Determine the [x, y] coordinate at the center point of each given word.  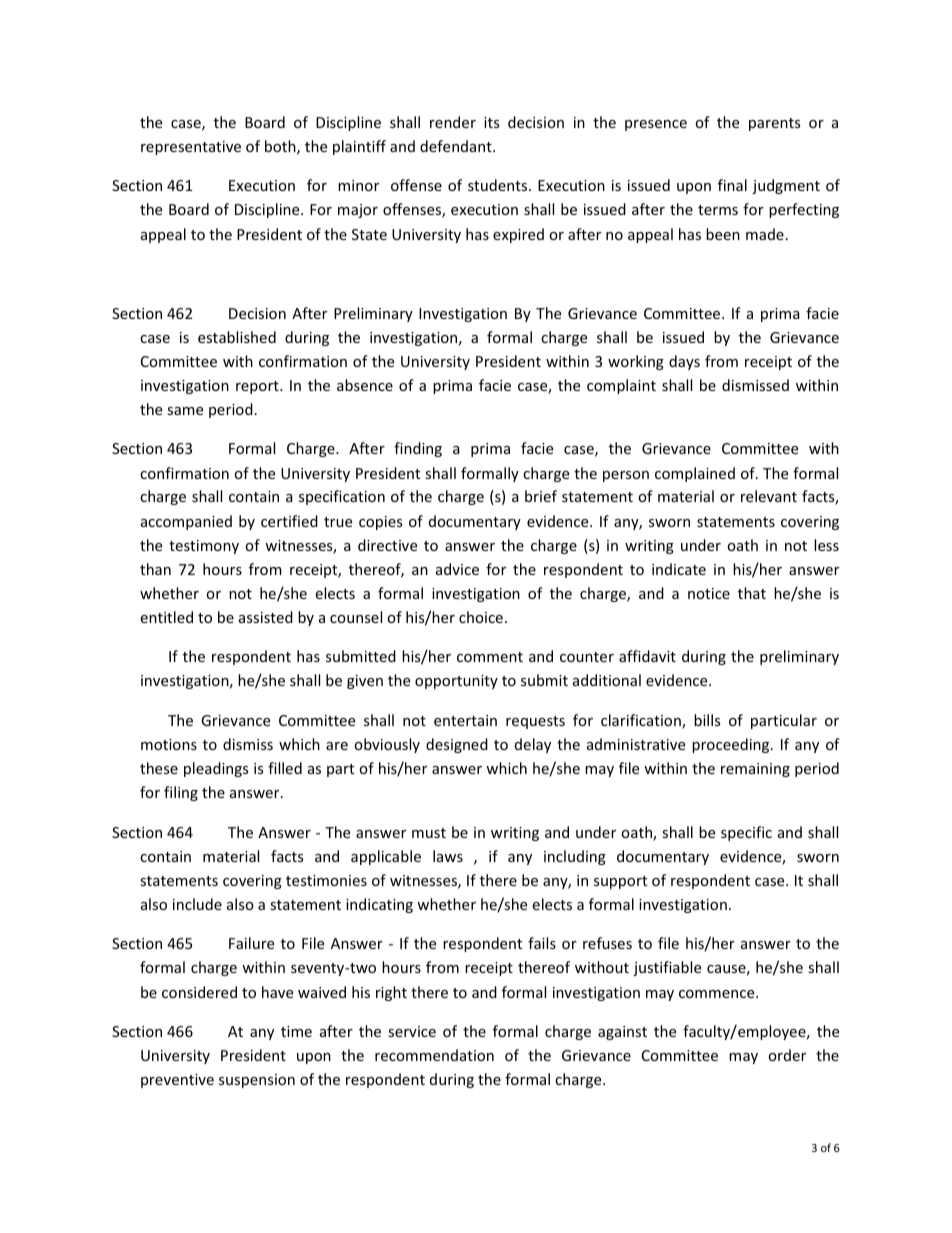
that [752, 593]
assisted [266, 617]
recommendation [434, 1055]
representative [191, 148]
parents [774, 124]
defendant [457, 146]
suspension [257, 1081]
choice [481, 617]
